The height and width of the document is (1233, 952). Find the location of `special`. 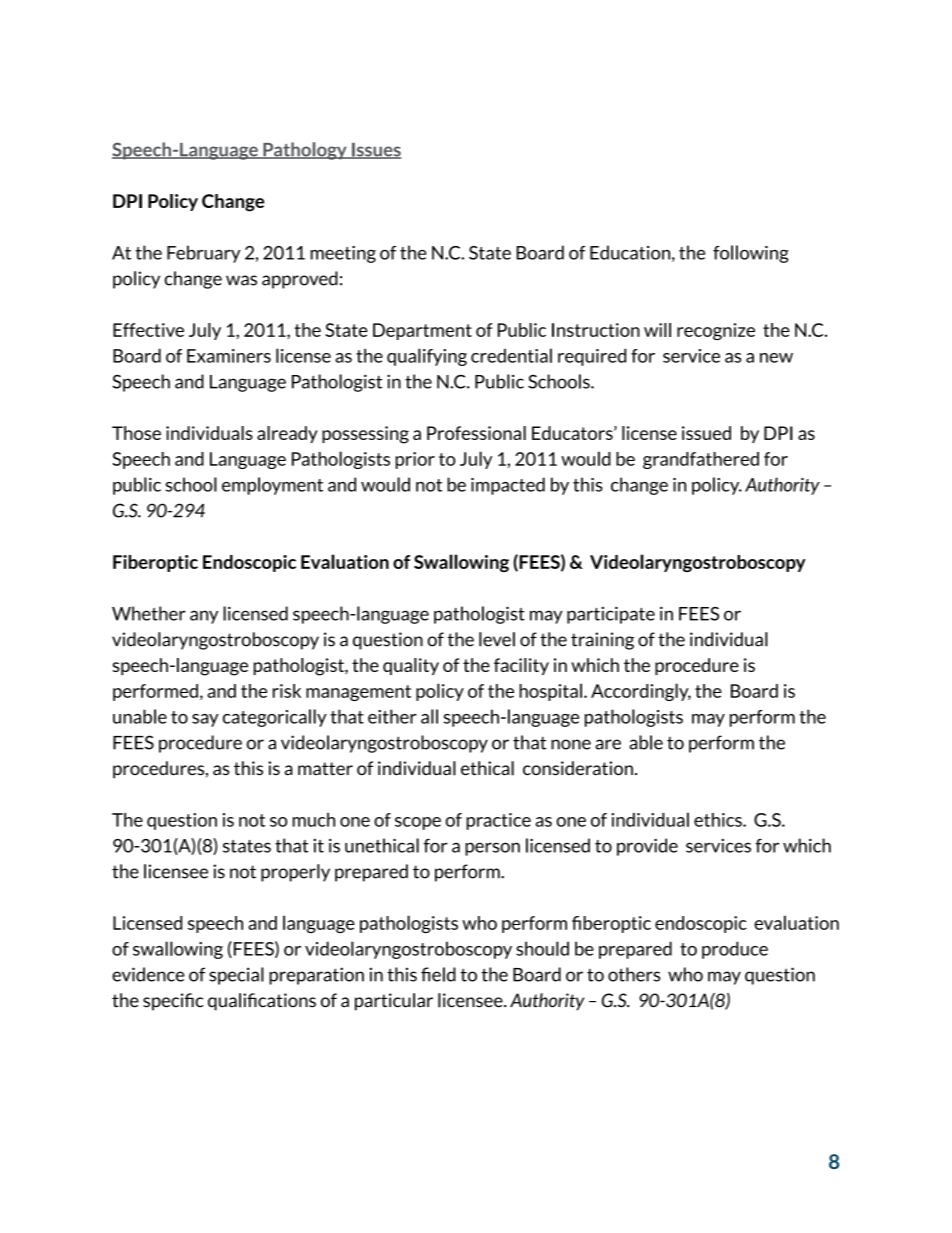

special is located at coordinates (236, 976).
